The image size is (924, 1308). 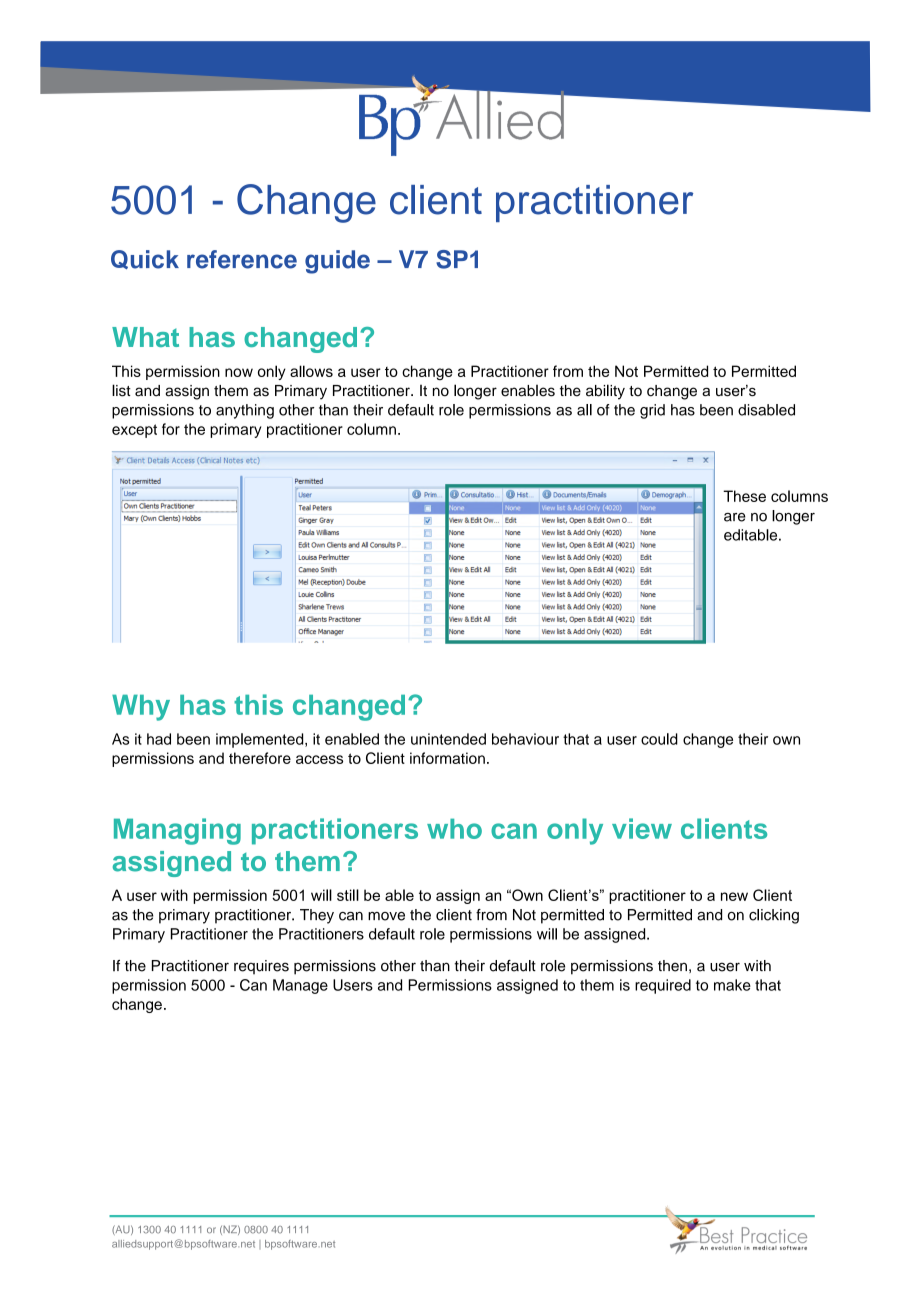 What do you see at coordinates (386, 916) in the screenshot?
I see `move` at bounding box center [386, 916].
